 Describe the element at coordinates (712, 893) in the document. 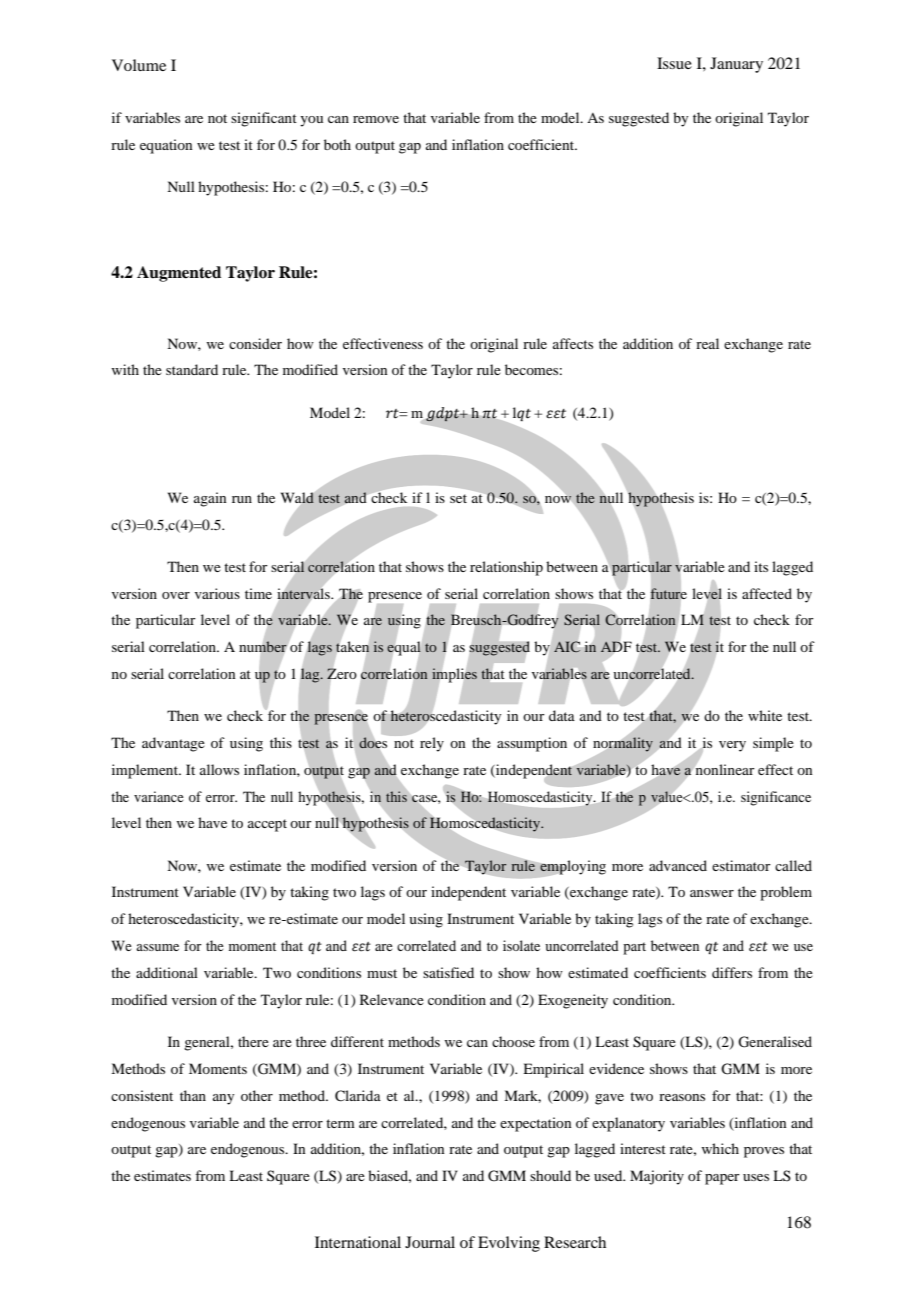

I see `answer` at that location.
